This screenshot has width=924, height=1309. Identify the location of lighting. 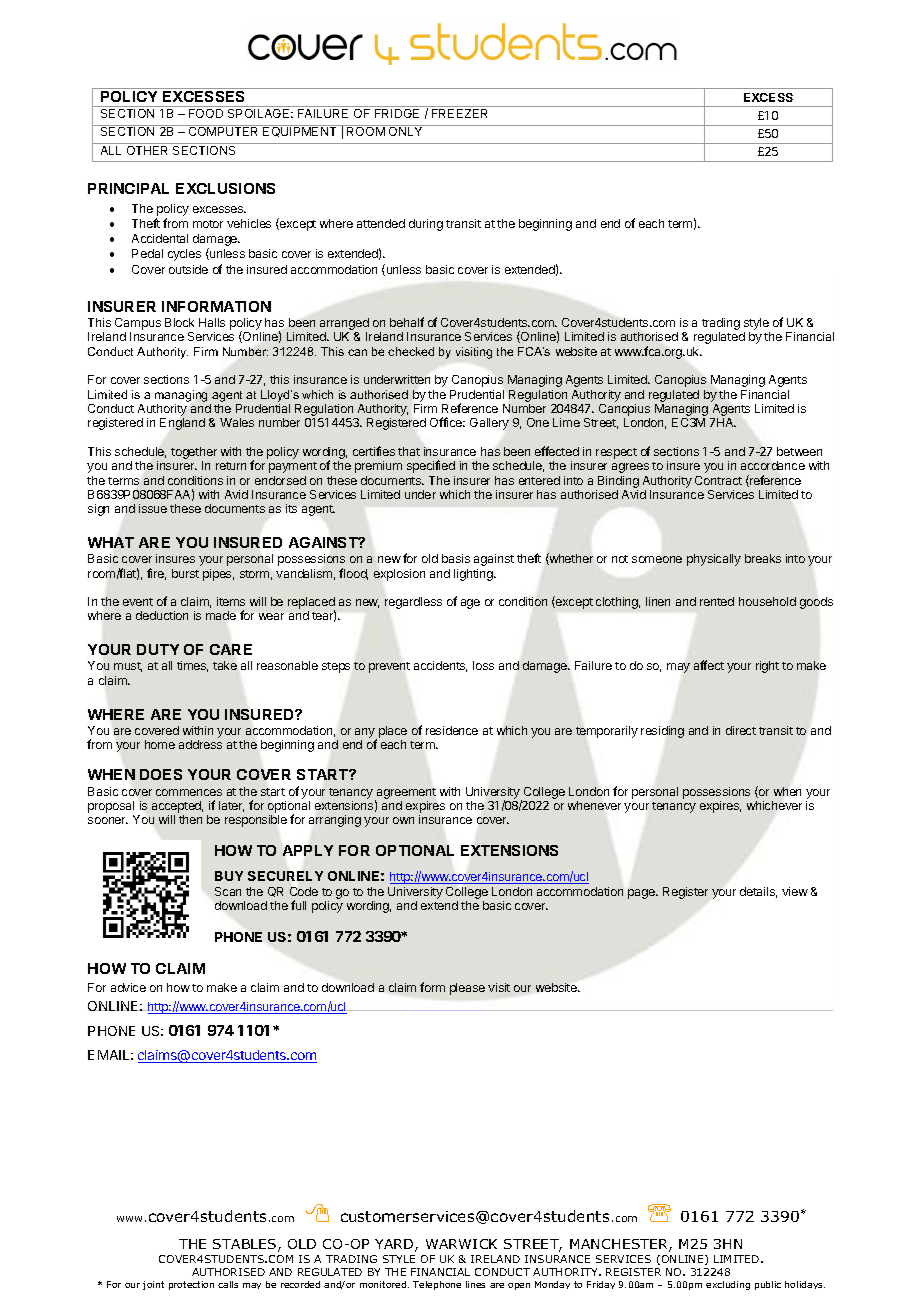
(474, 575).
